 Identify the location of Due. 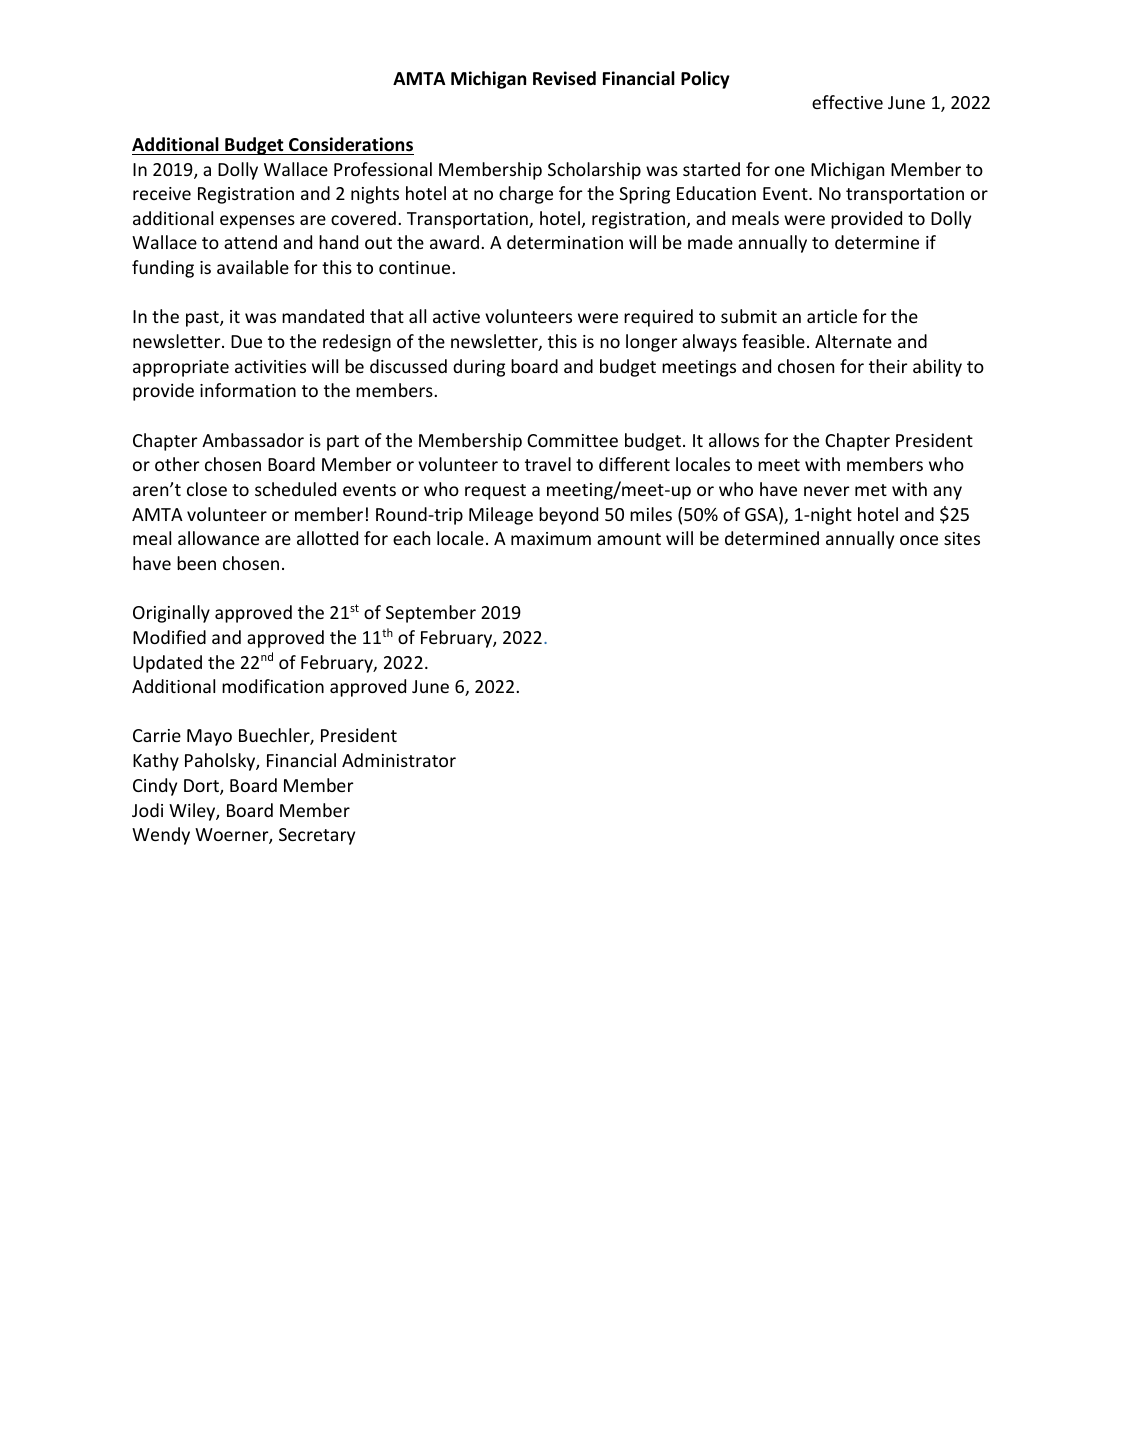
(246, 341).
